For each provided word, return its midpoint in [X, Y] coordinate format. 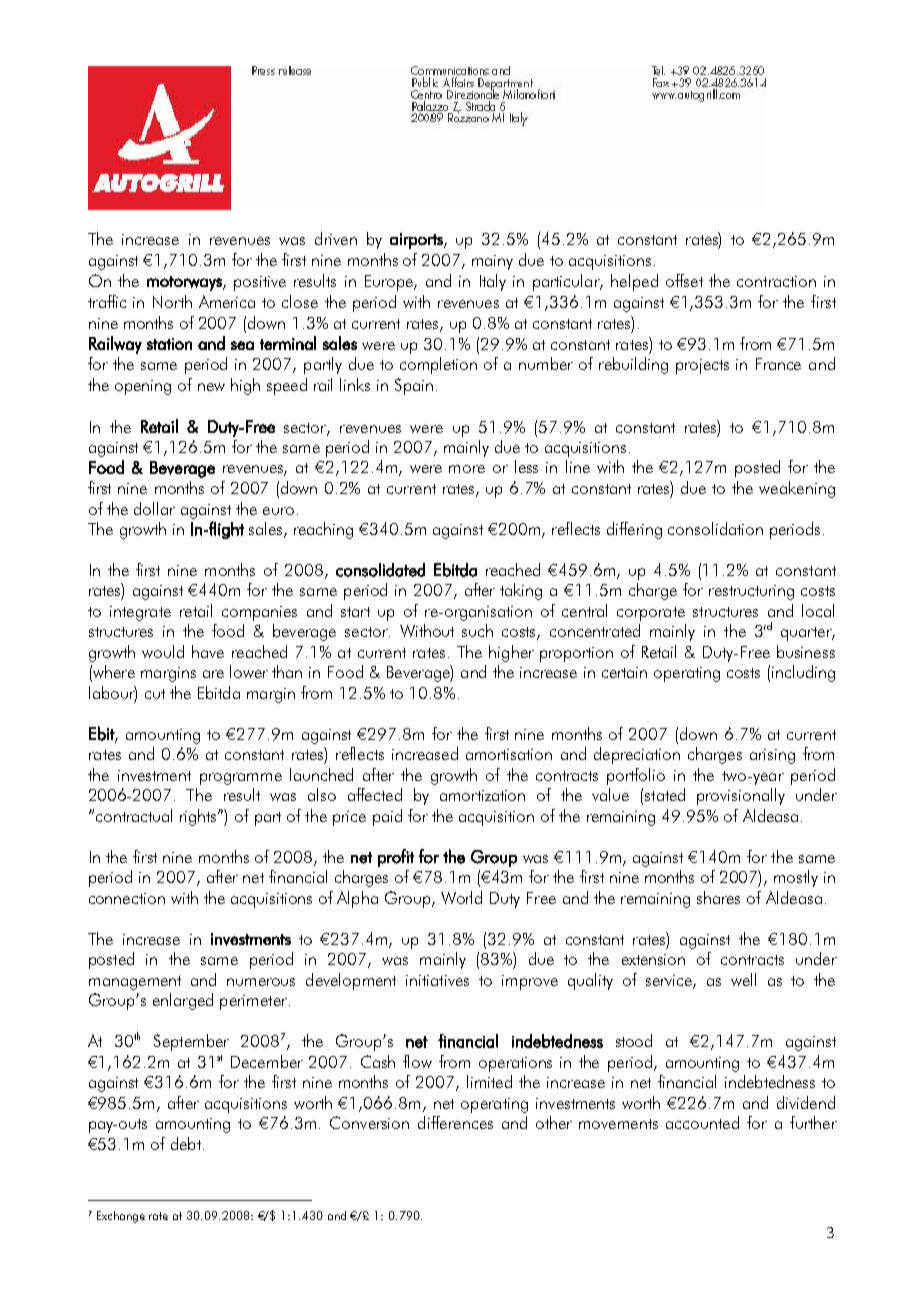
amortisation [509, 754]
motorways [185, 283]
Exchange [121, 1217]
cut [155, 694]
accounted [702, 1122]
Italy [493, 282]
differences [455, 1122]
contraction [776, 281]
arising [772, 756]
